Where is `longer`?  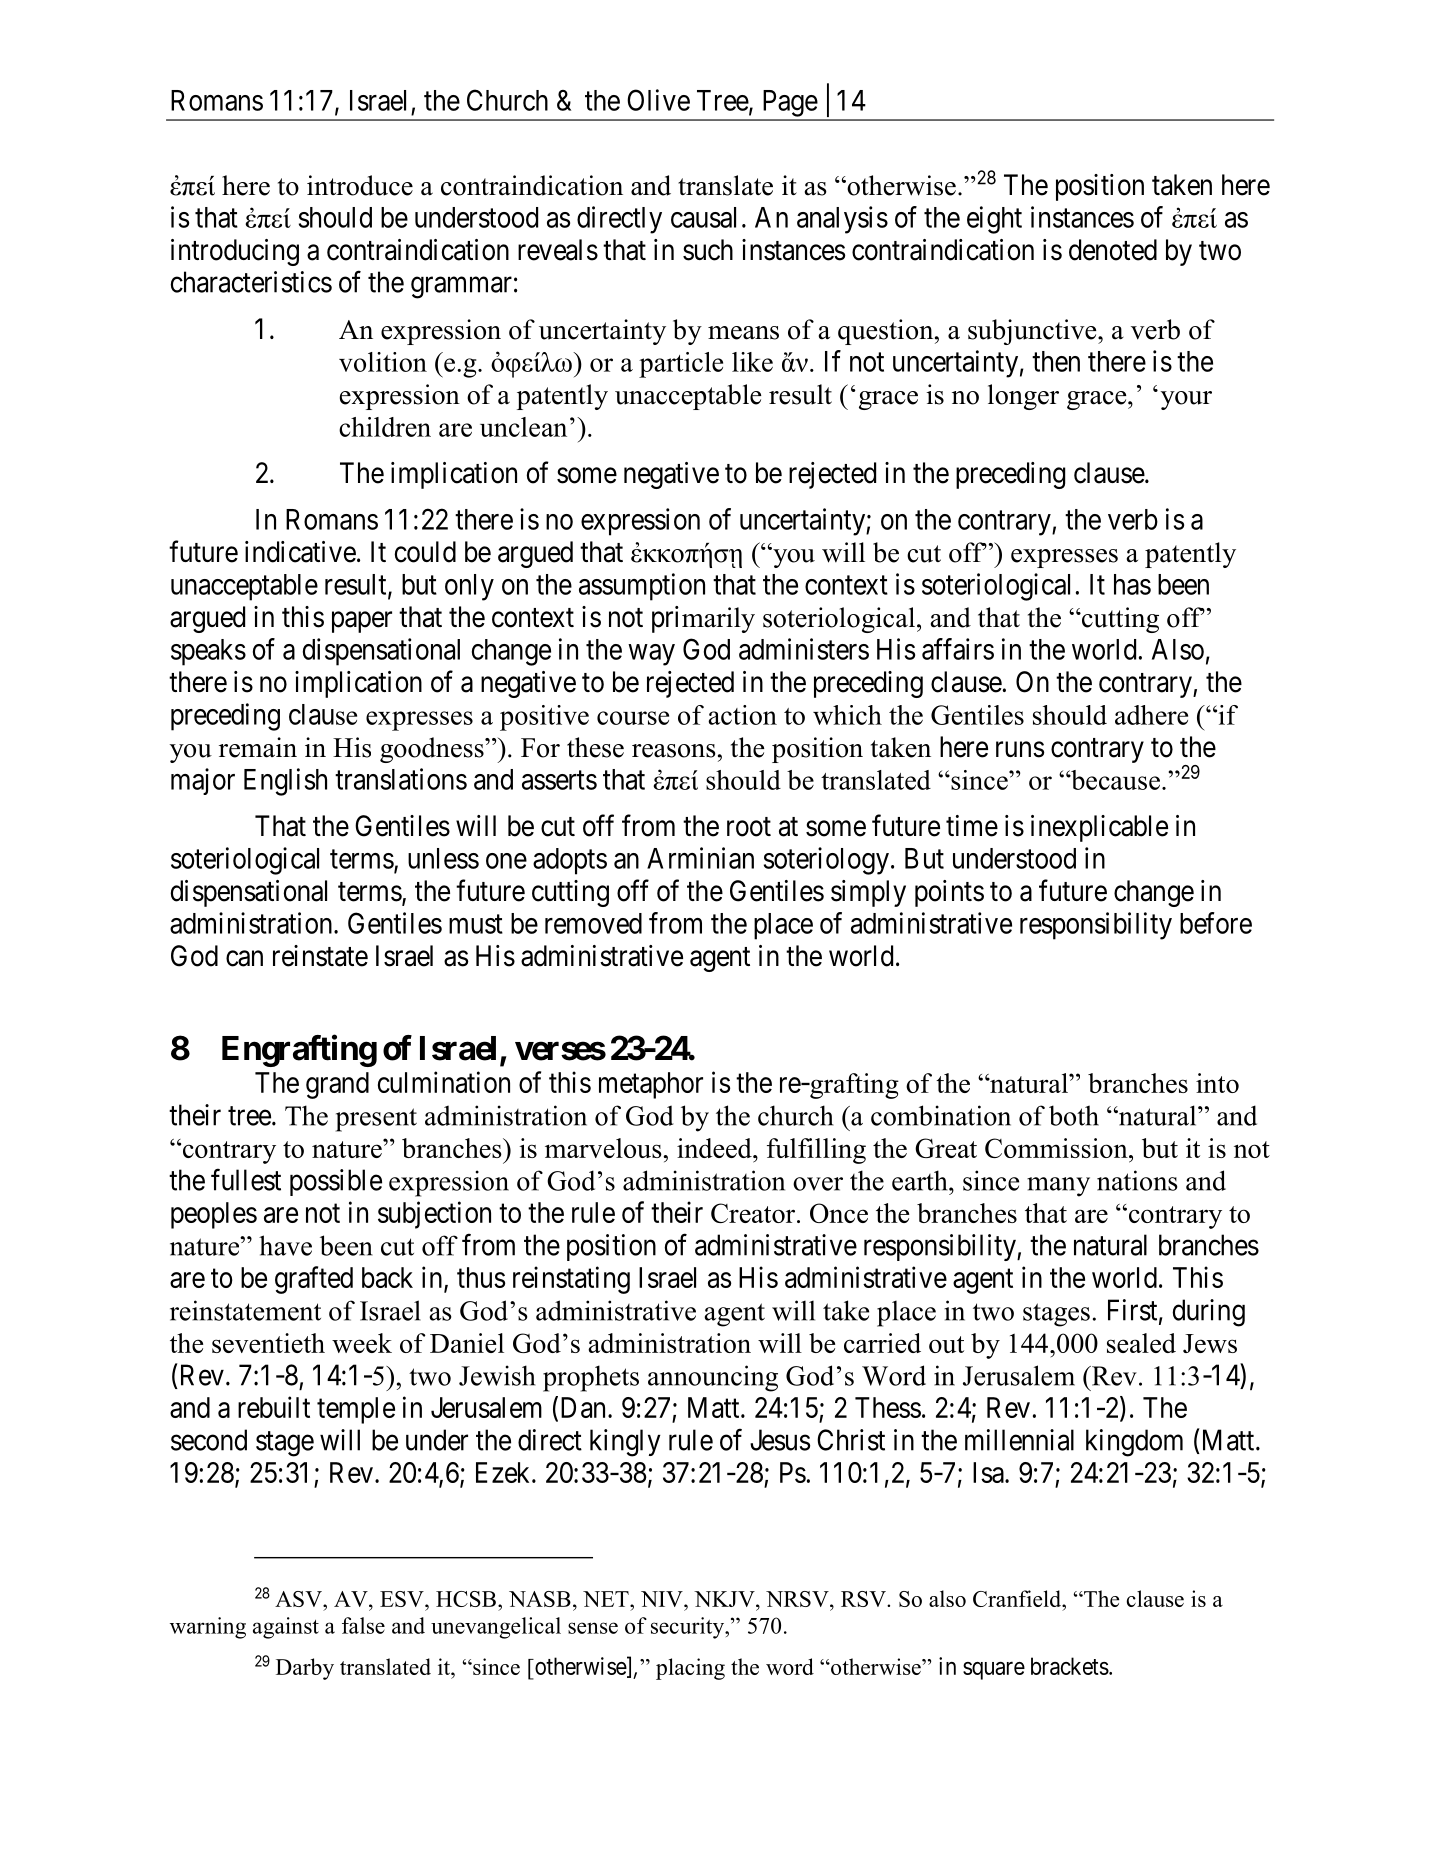
longer is located at coordinates (1023, 397).
